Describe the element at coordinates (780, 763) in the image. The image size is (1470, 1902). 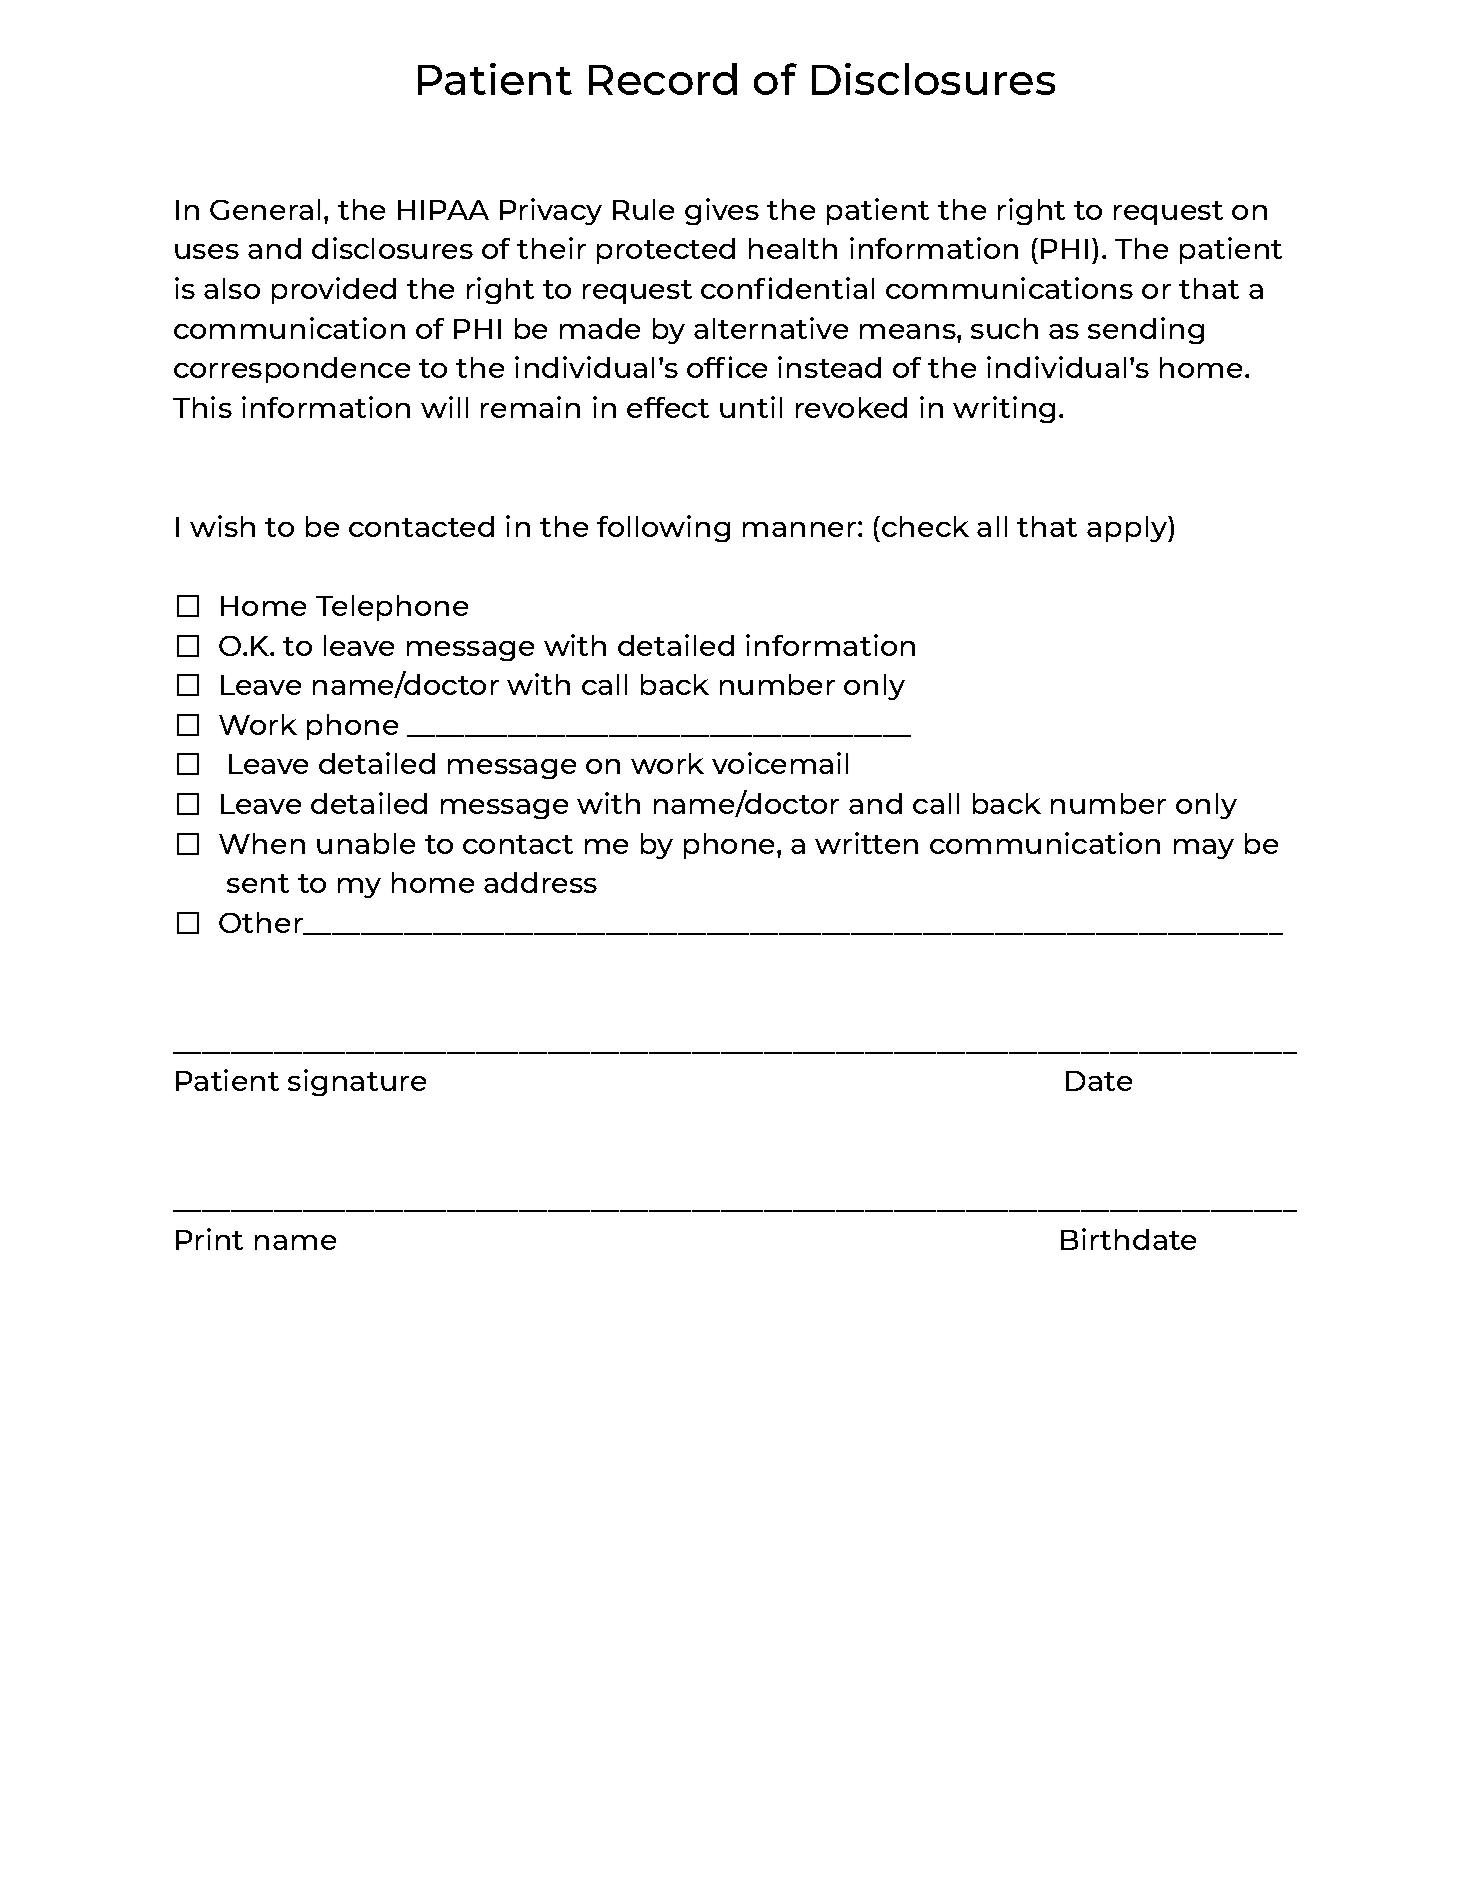
I see `voicemail` at that location.
